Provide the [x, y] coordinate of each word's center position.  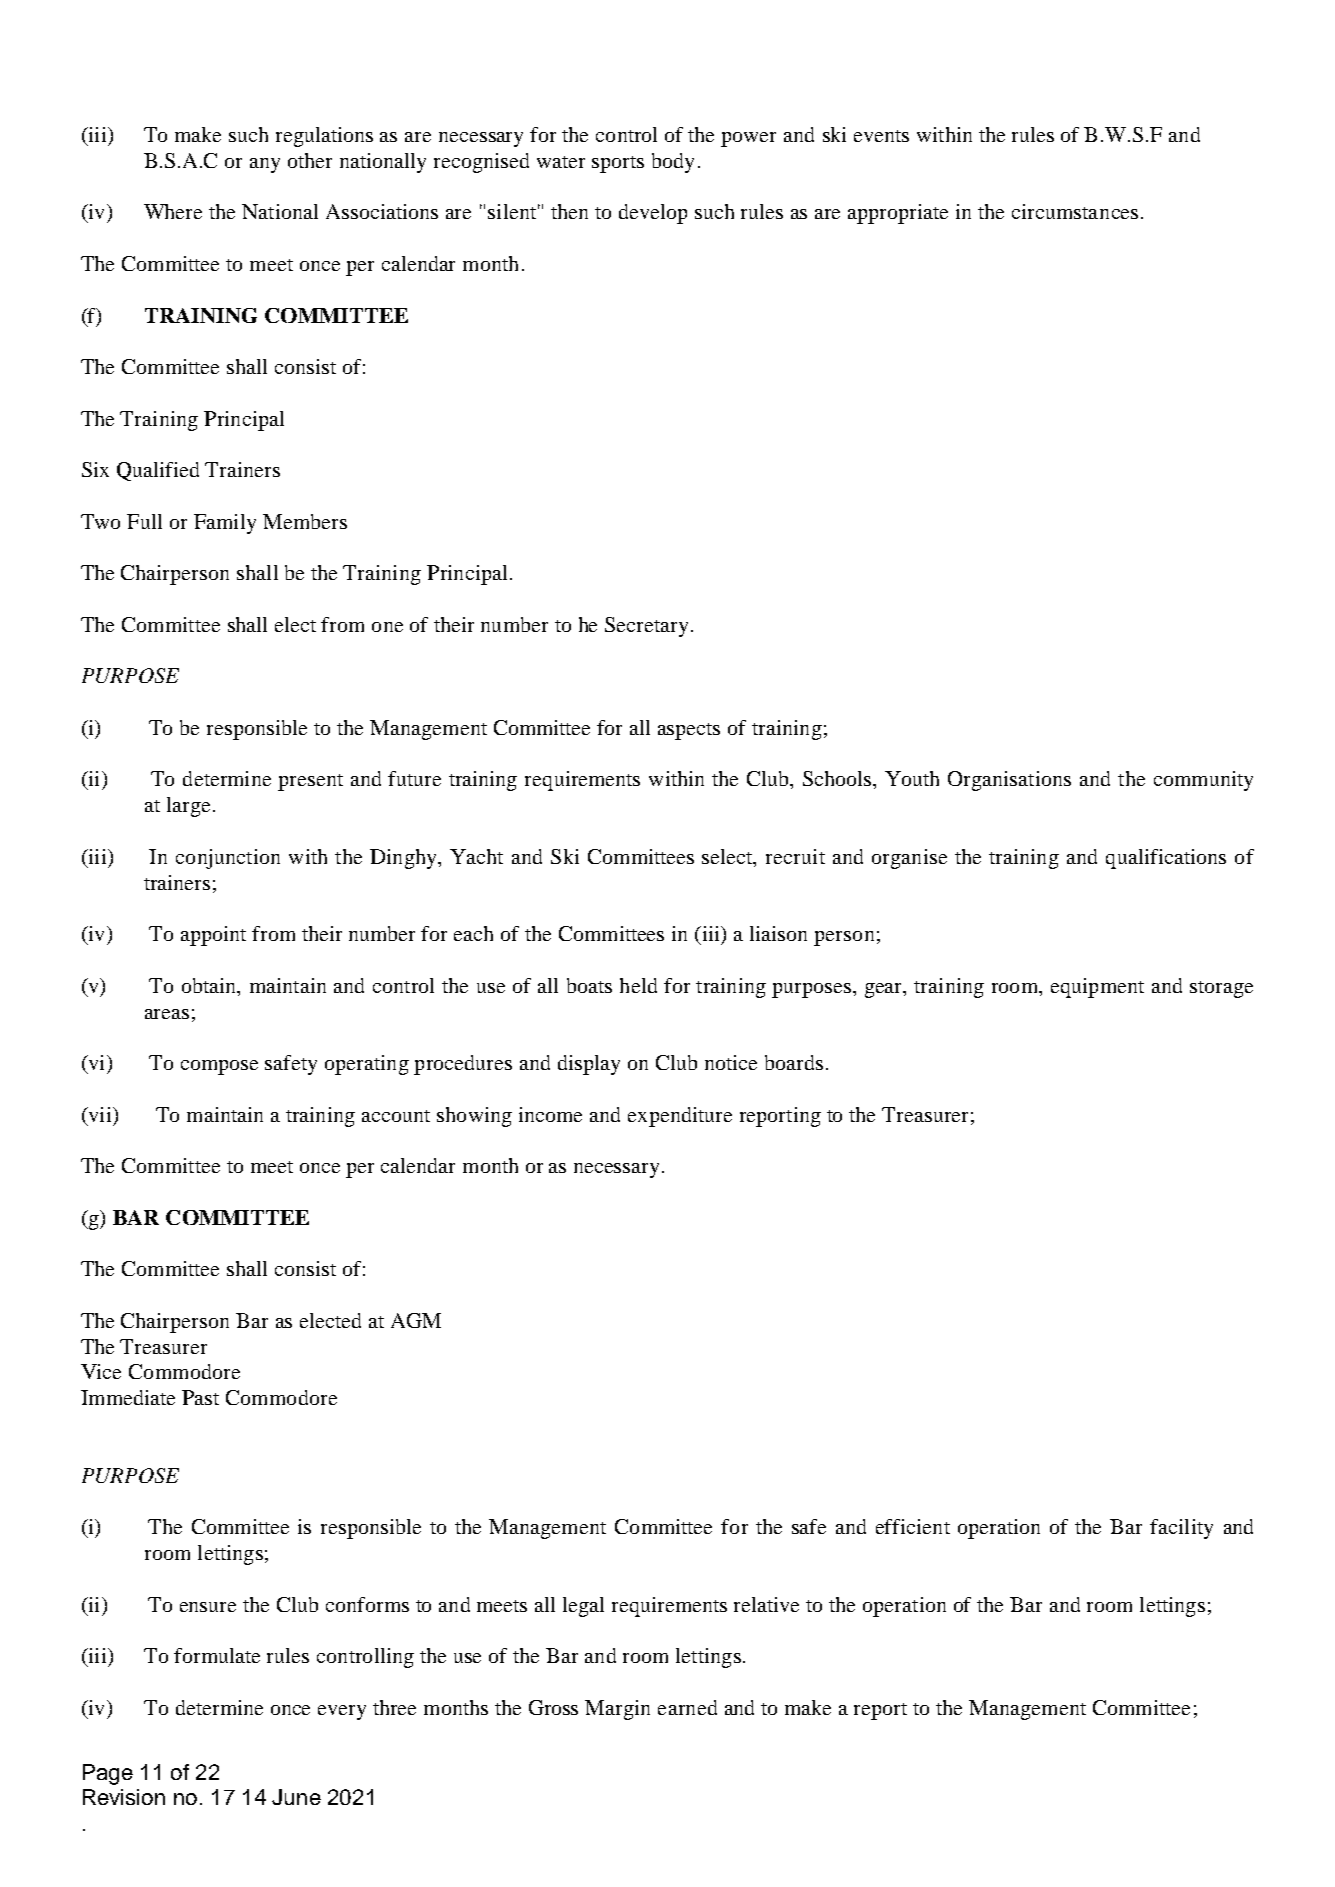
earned [687, 1707]
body [673, 163]
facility [1181, 1529]
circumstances [1075, 211]
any [265, 165]
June [296, 1797]
